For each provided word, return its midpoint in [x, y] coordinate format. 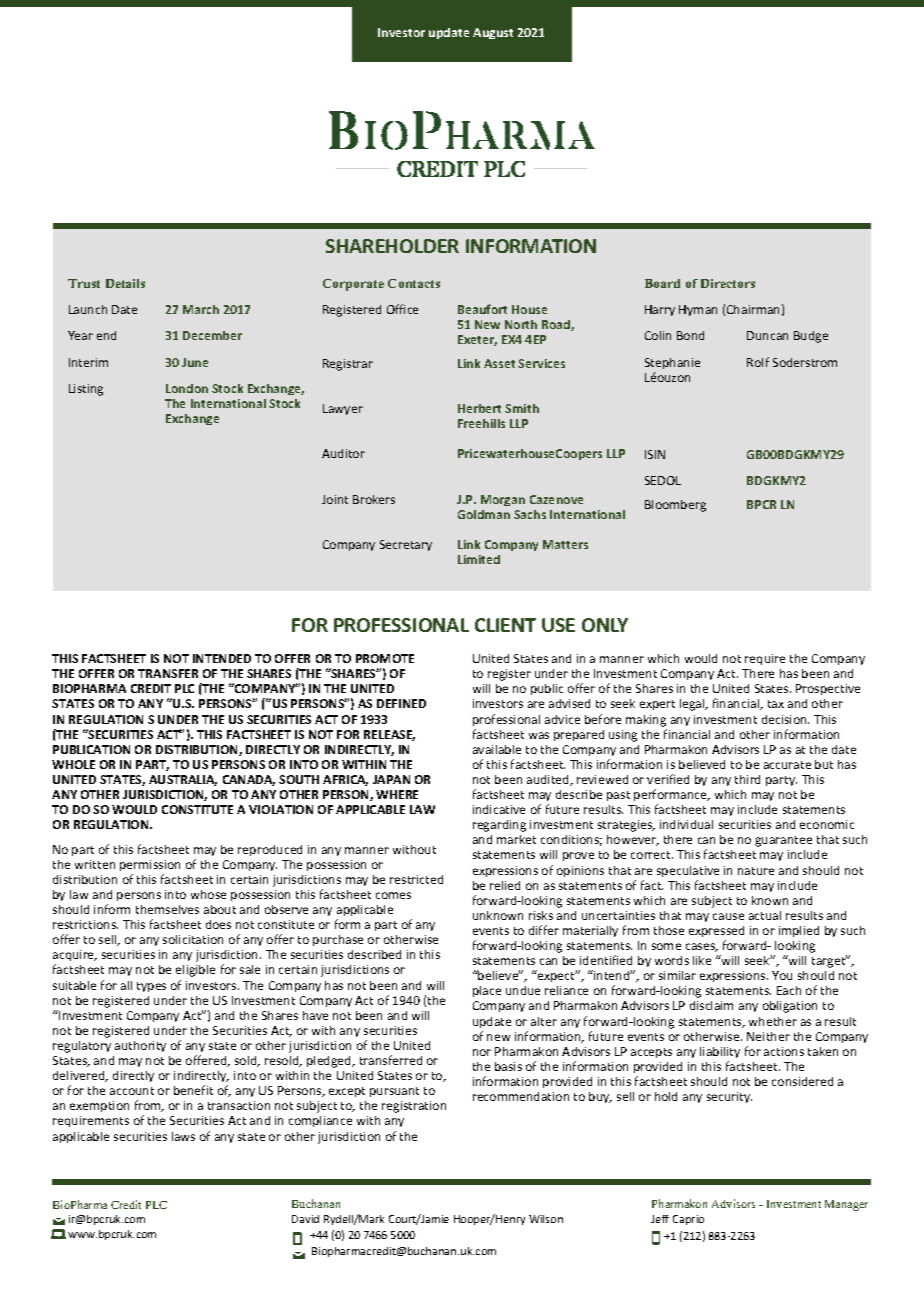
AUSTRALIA [183, 780]
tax [776, 704]
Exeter [477, 340]
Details [125, 283]
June [195, 362]
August [493, 33]
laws [183, 1136]
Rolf [758, 362]
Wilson [546, 1219]
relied [505, 885]
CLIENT [505, 625]
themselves [167, 909]
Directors [728, 283]
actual [765, 915]
